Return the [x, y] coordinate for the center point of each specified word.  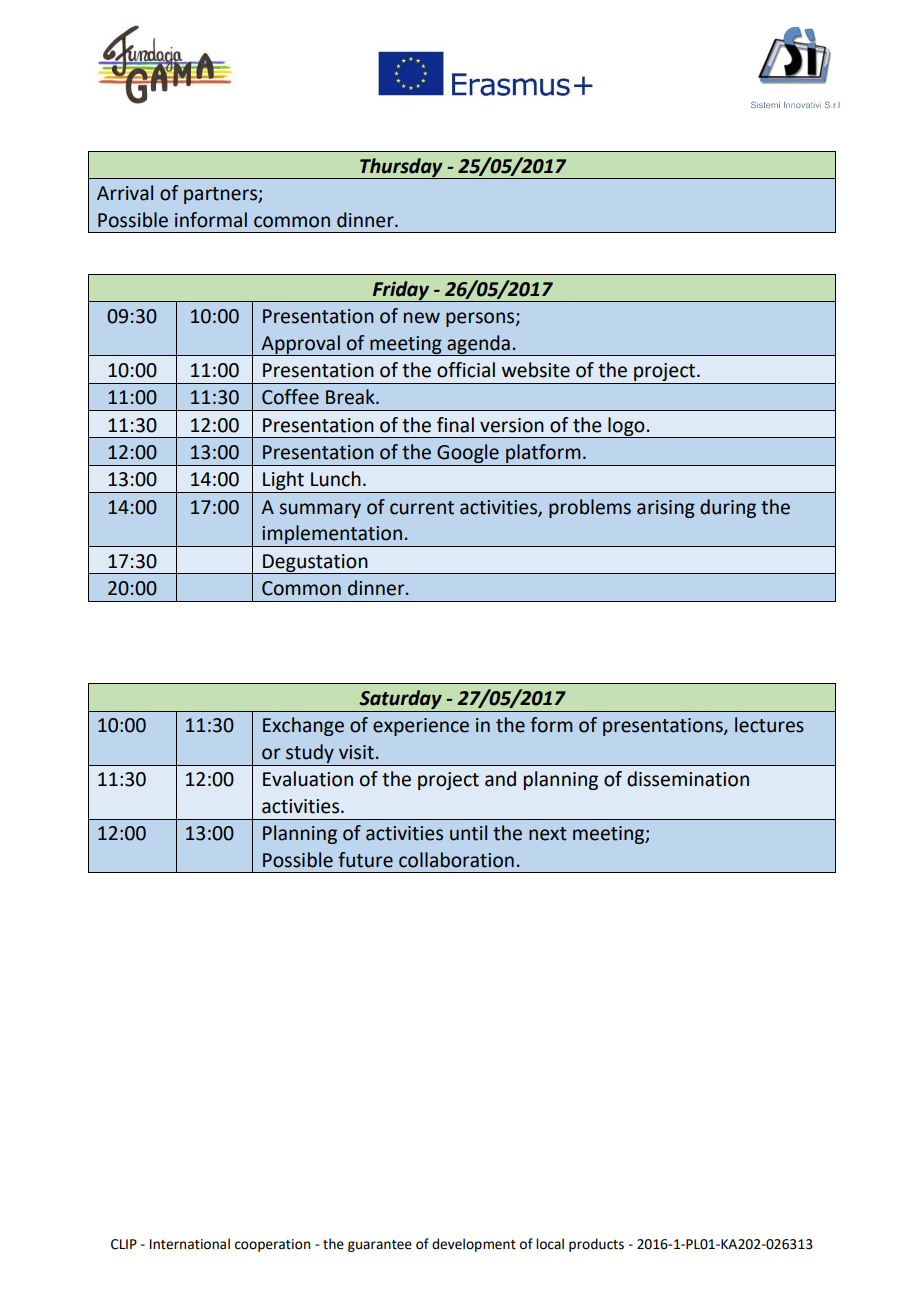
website [536, 370]
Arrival [125, 193]
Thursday [401, 168]
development [474, 1245]
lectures [769, 725]
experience [421, 727]
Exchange [303, 726]
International [190, 1244]
